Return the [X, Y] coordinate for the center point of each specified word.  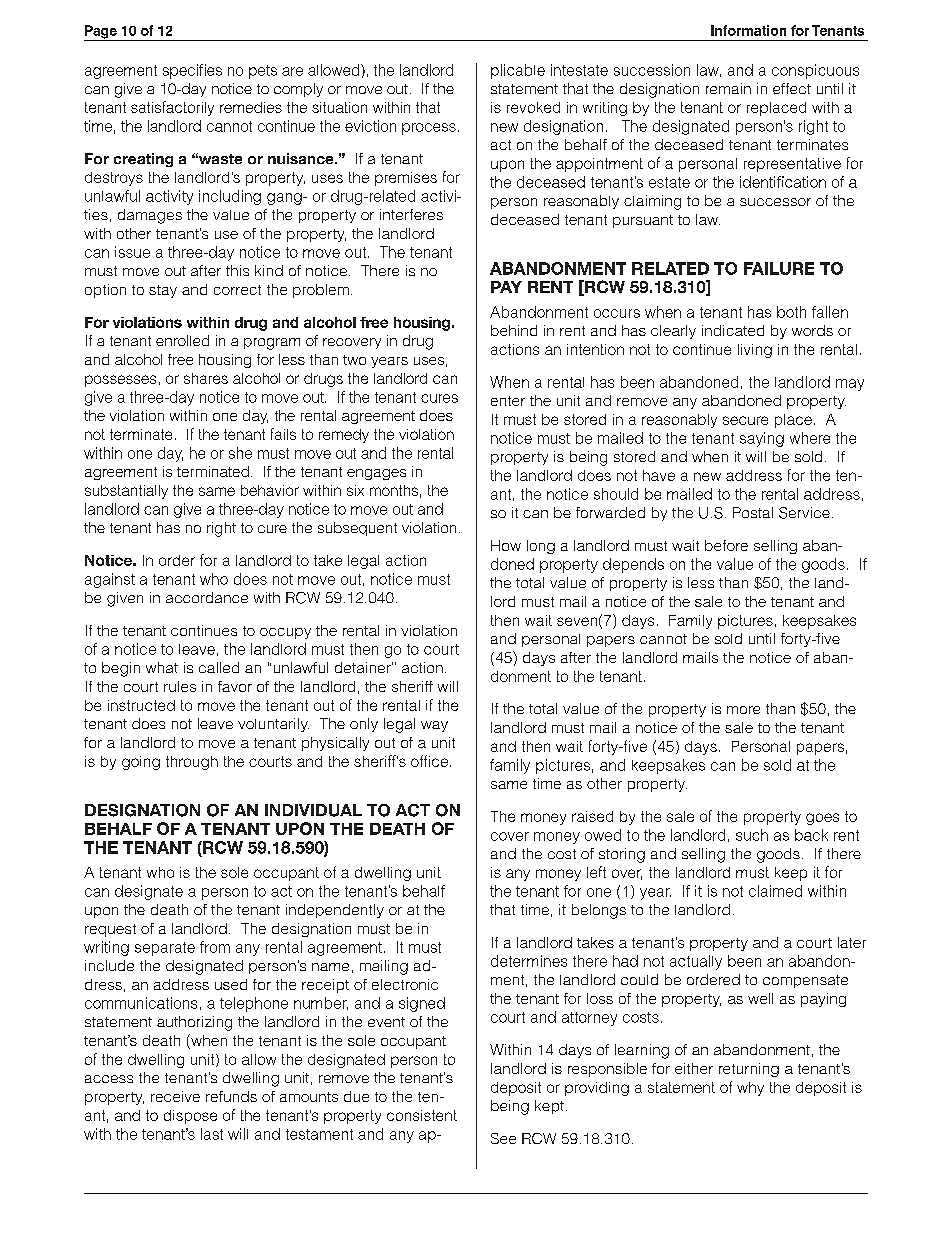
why [750, 1089]
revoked [533, 107]
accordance [207, 597]
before [726, 545]
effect [792, 88]
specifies [192, 71]
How [506, 545]
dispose [190, 1117]
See [503, 1138]
